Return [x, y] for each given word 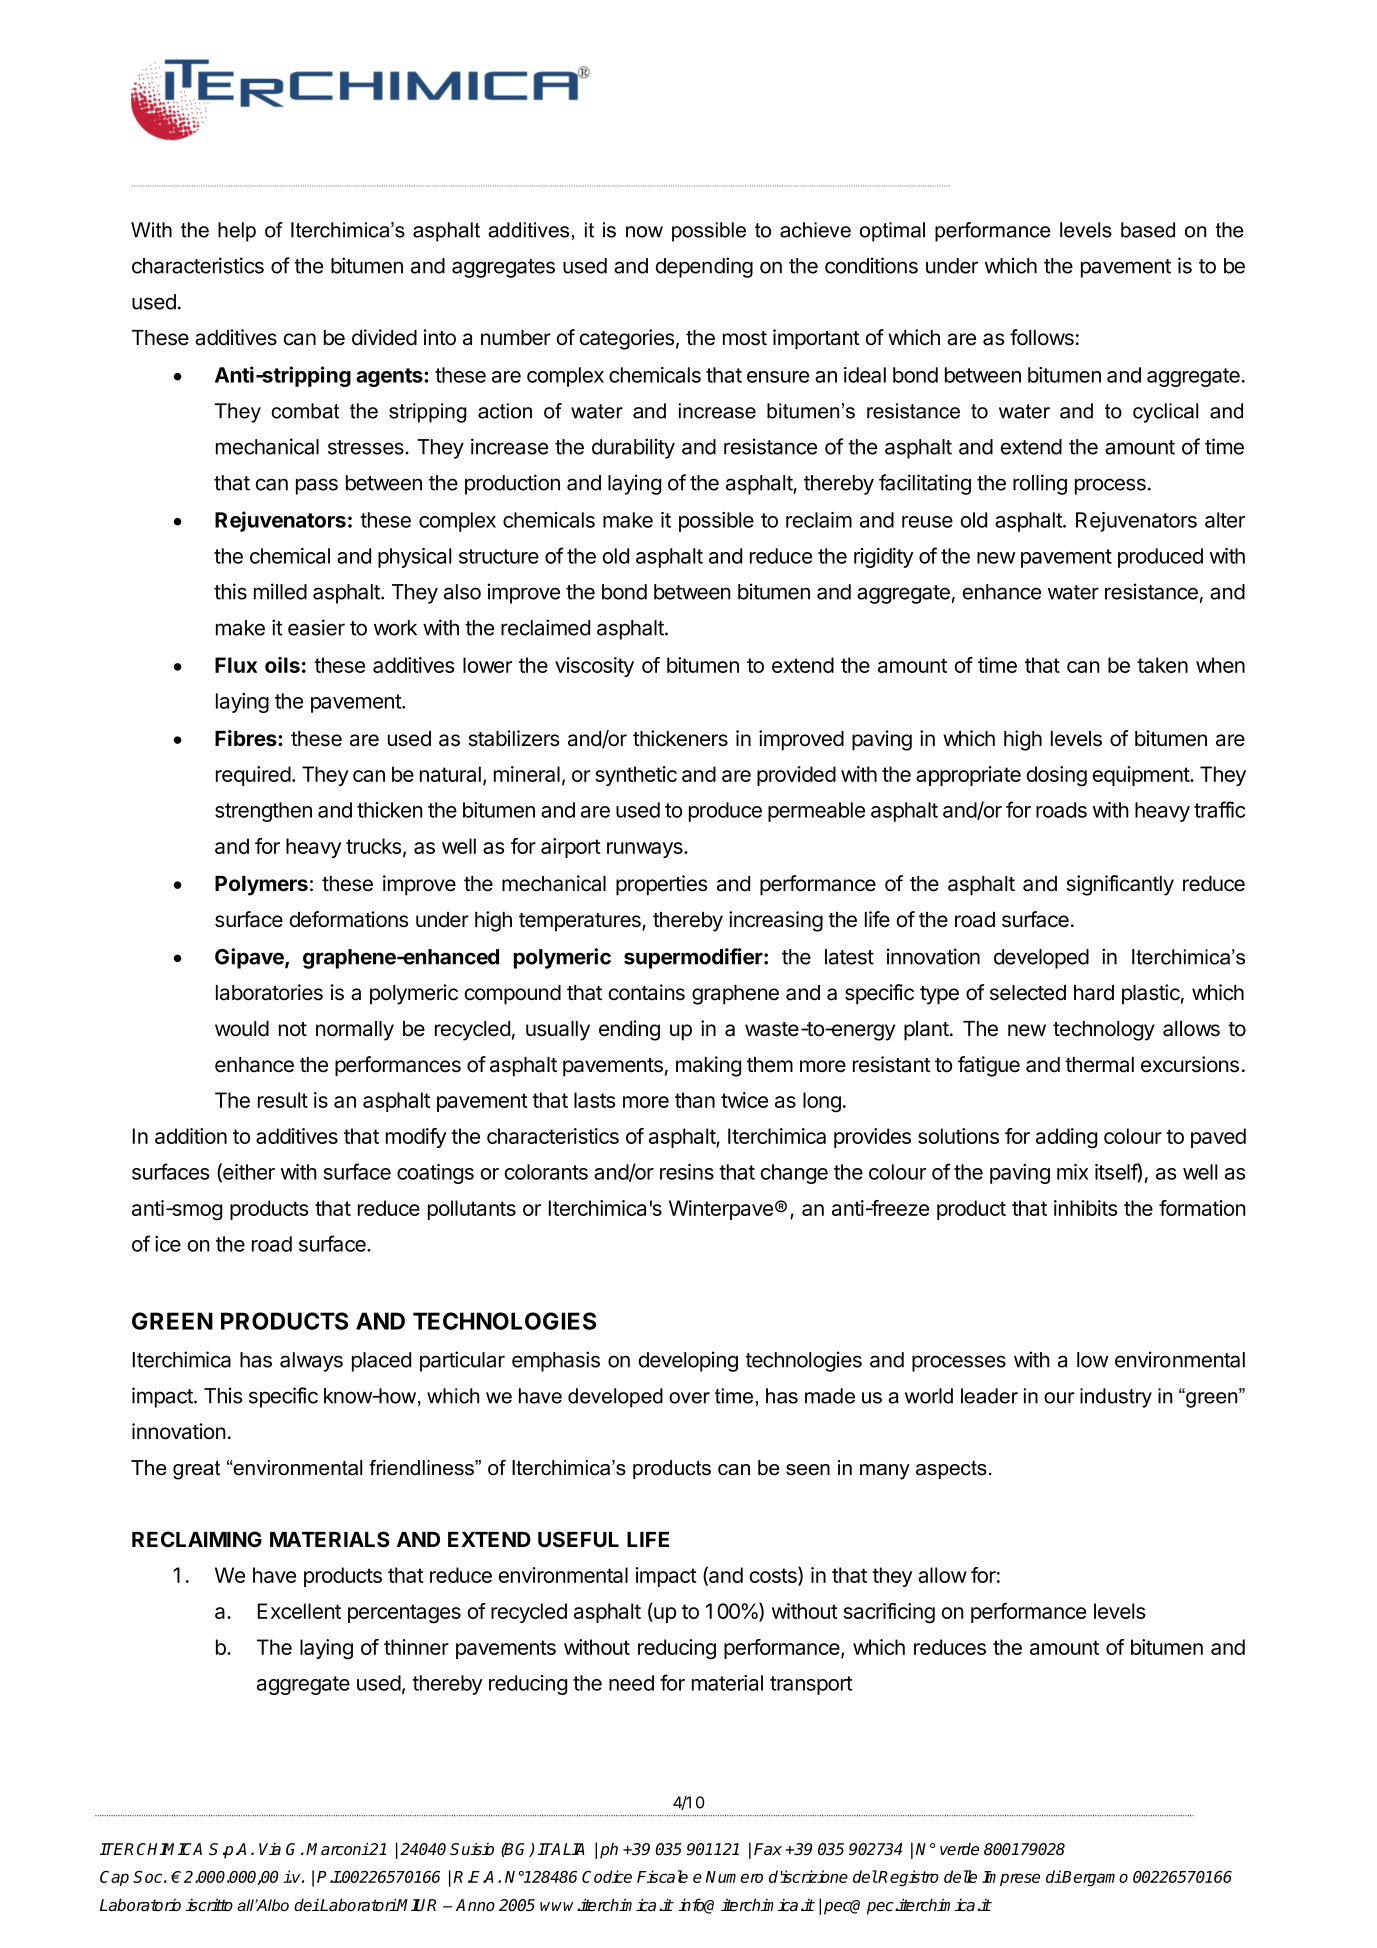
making [708, 1066]
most [745, 338]
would [242, 1029]
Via [270, 1849]
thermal [1099, 1065]
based [1148, 230]
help [237, 232]
